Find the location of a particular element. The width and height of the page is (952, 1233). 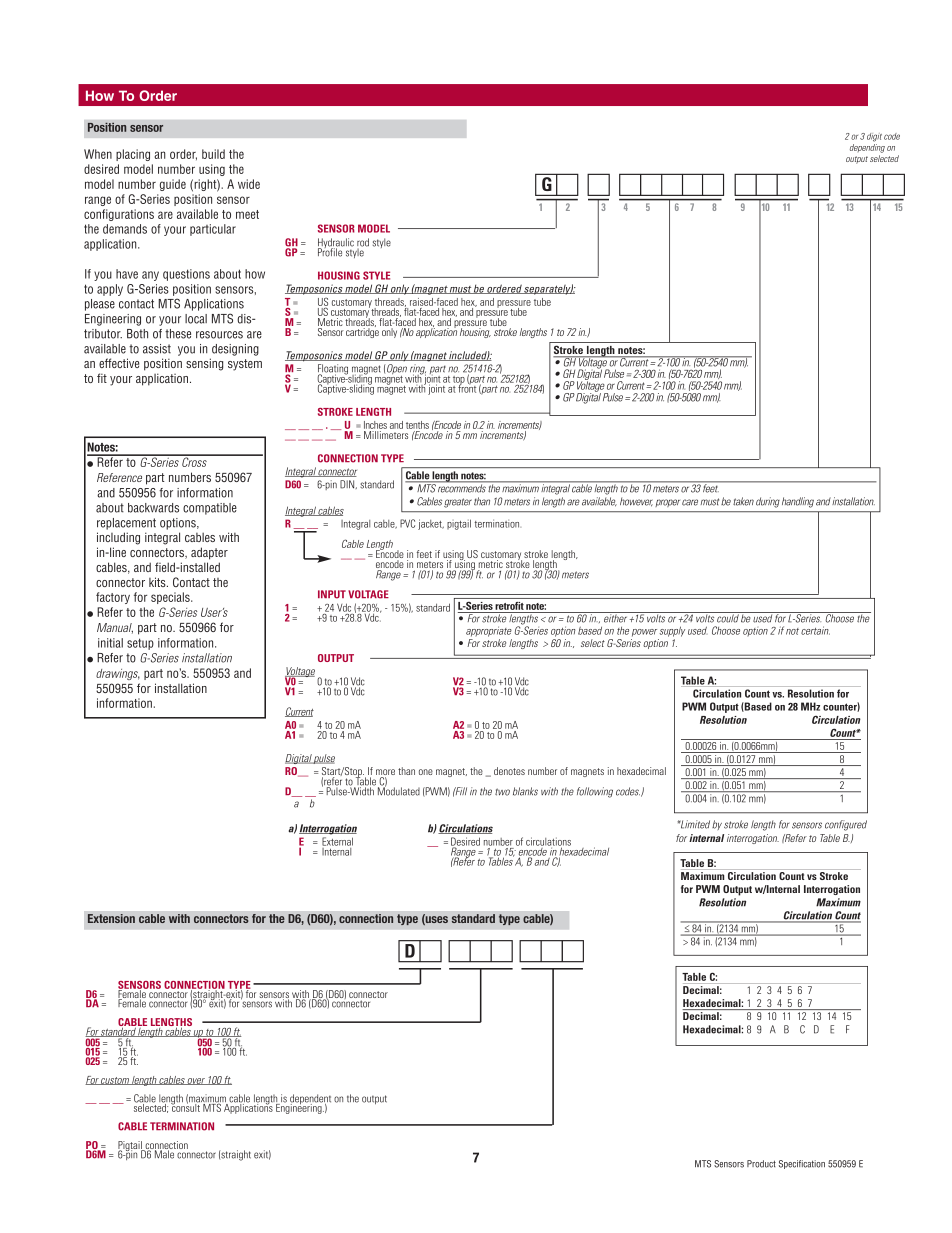

setup is located at coordinates (140, 644).
